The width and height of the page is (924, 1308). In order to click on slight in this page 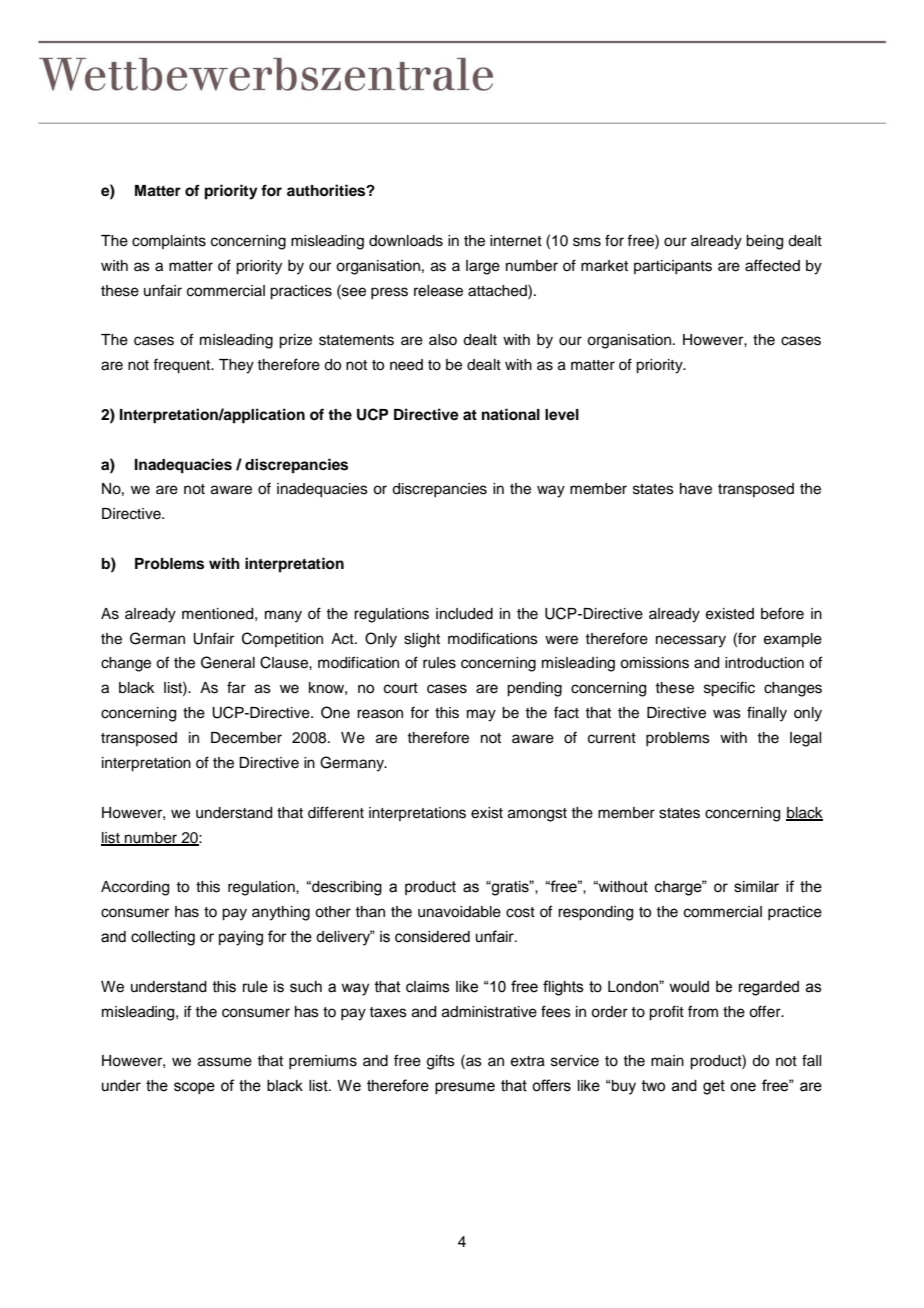, I will do `click(422, 640)`.
